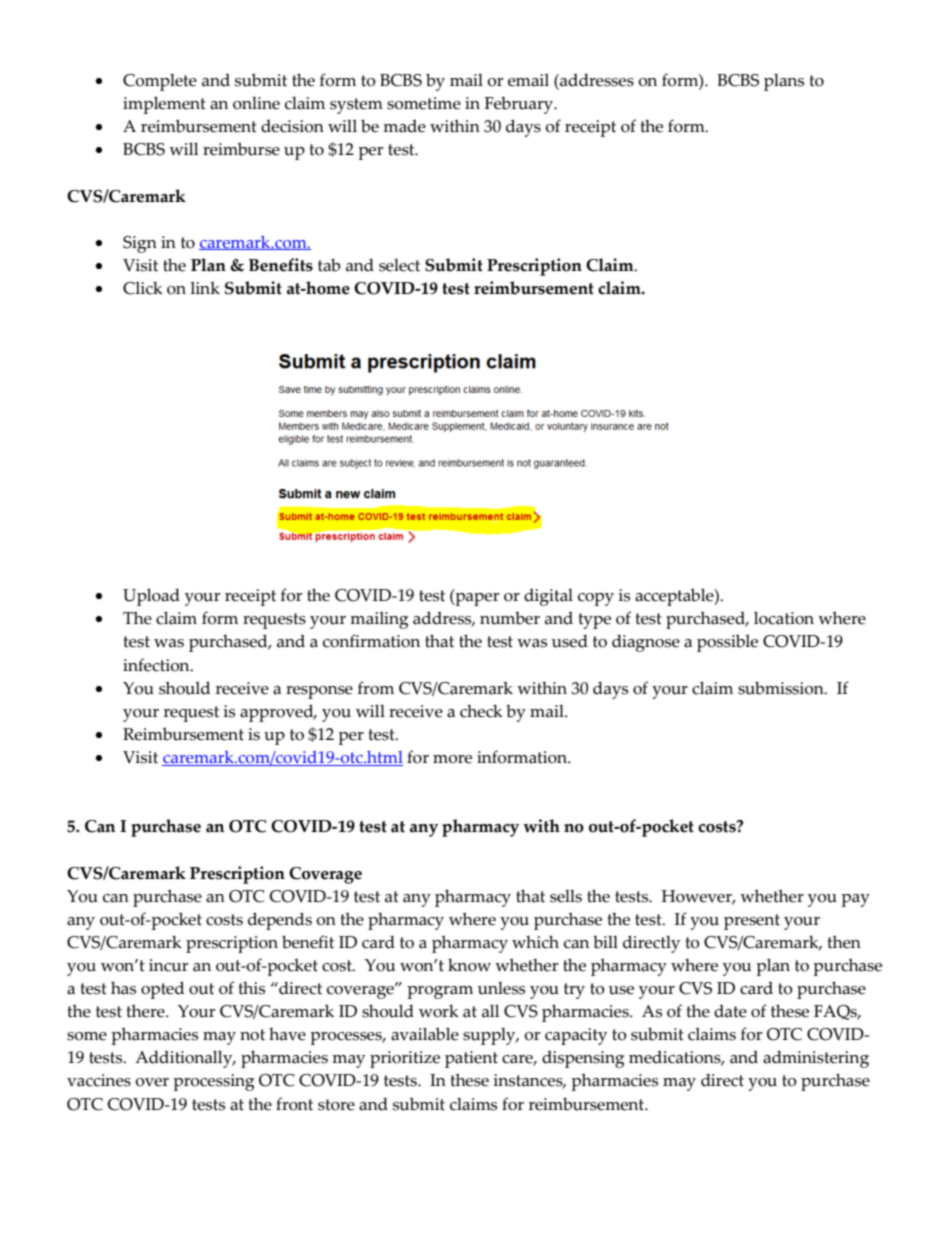 This screenshot has width=952, height=1233. I want to click on Upload, so click(151, 597).
